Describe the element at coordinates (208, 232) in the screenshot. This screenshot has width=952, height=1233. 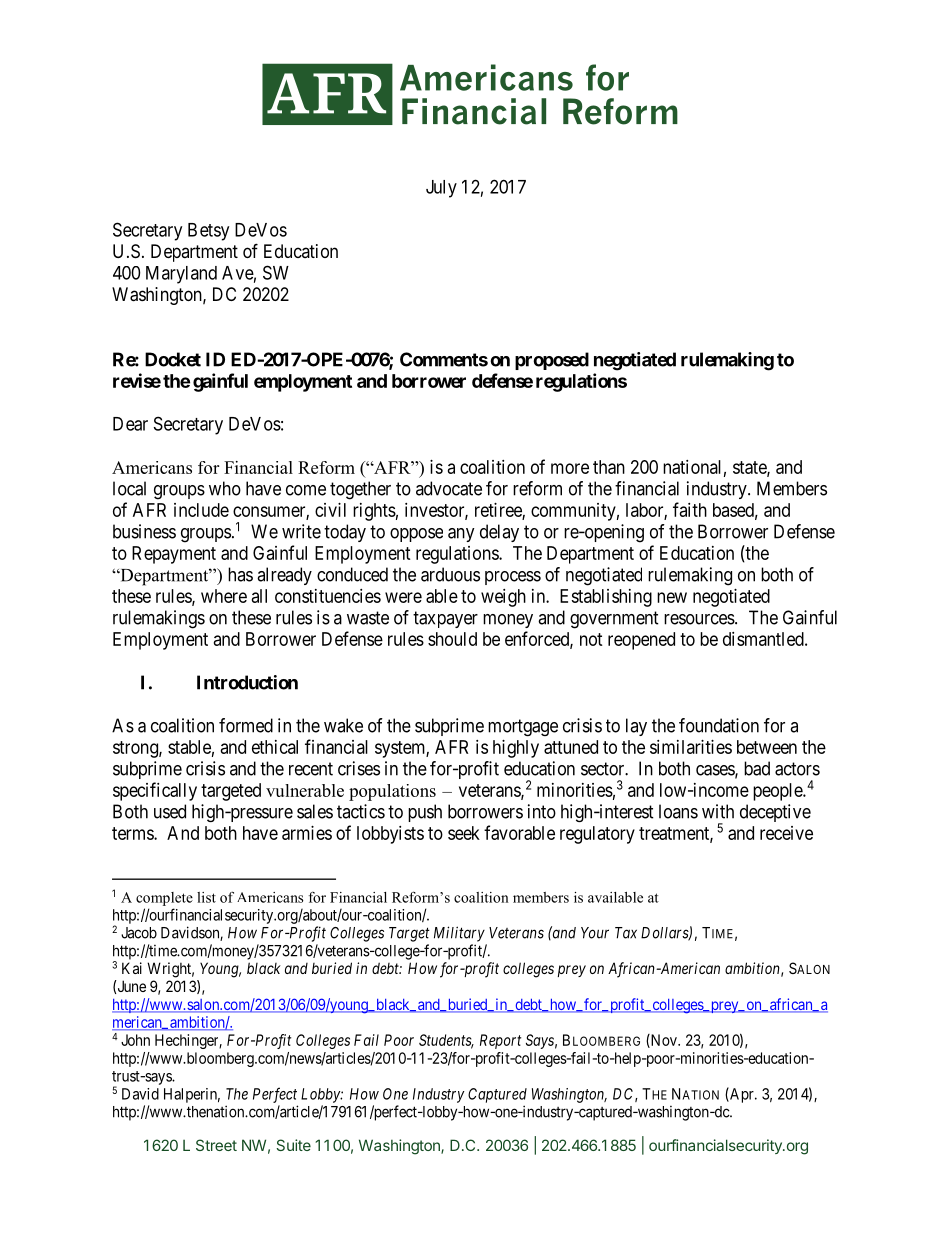
I see `Betsy` at that location.
